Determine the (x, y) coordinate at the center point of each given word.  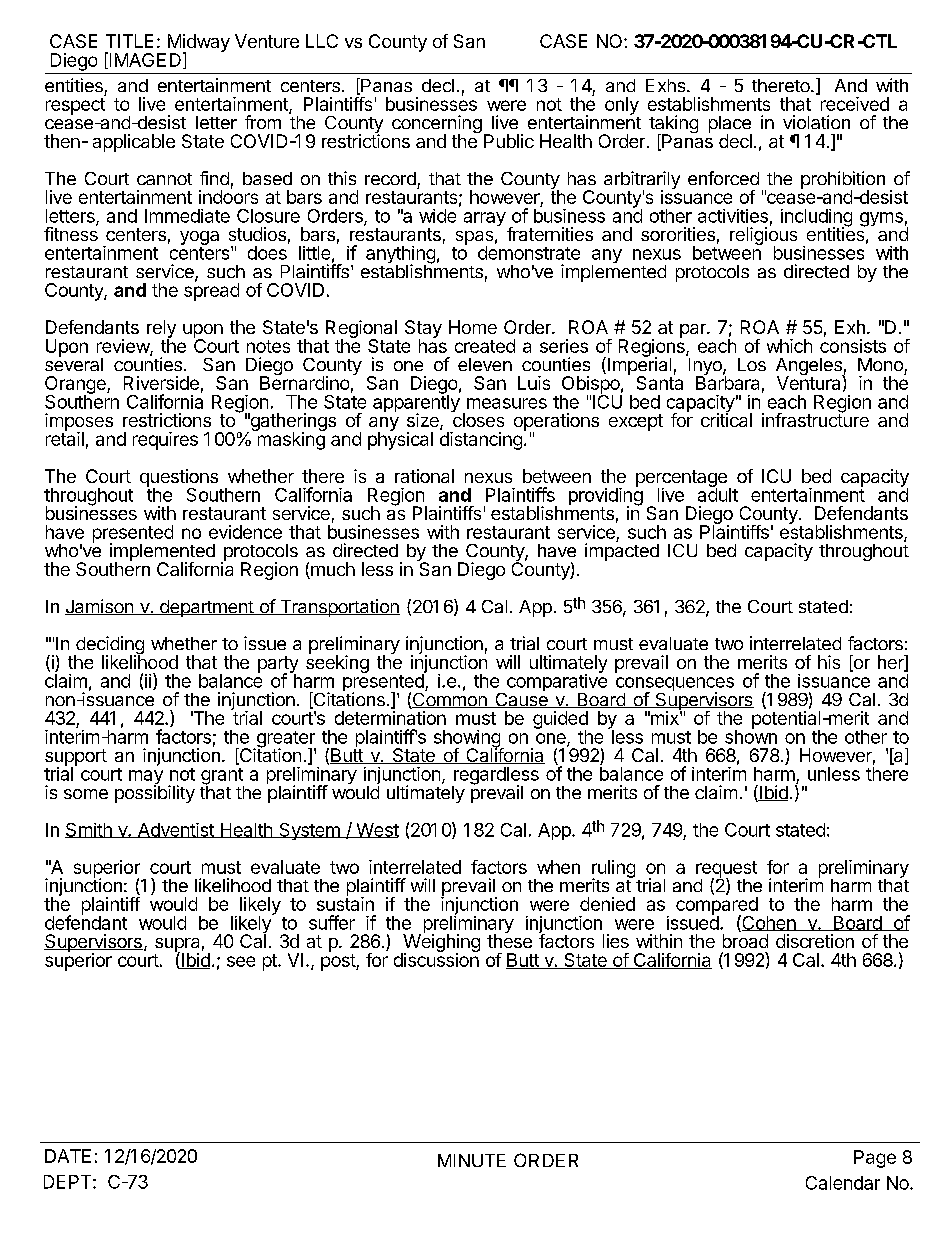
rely (161, 330)
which (789, 346)
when (558, 867)
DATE (68, 1156)
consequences (675, 685)
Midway (197, 44)
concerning (437, 125)
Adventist (175, 830)
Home (473, 327)
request (726, 870)
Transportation (339, 608)
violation (816, 122)
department (206, 608)
